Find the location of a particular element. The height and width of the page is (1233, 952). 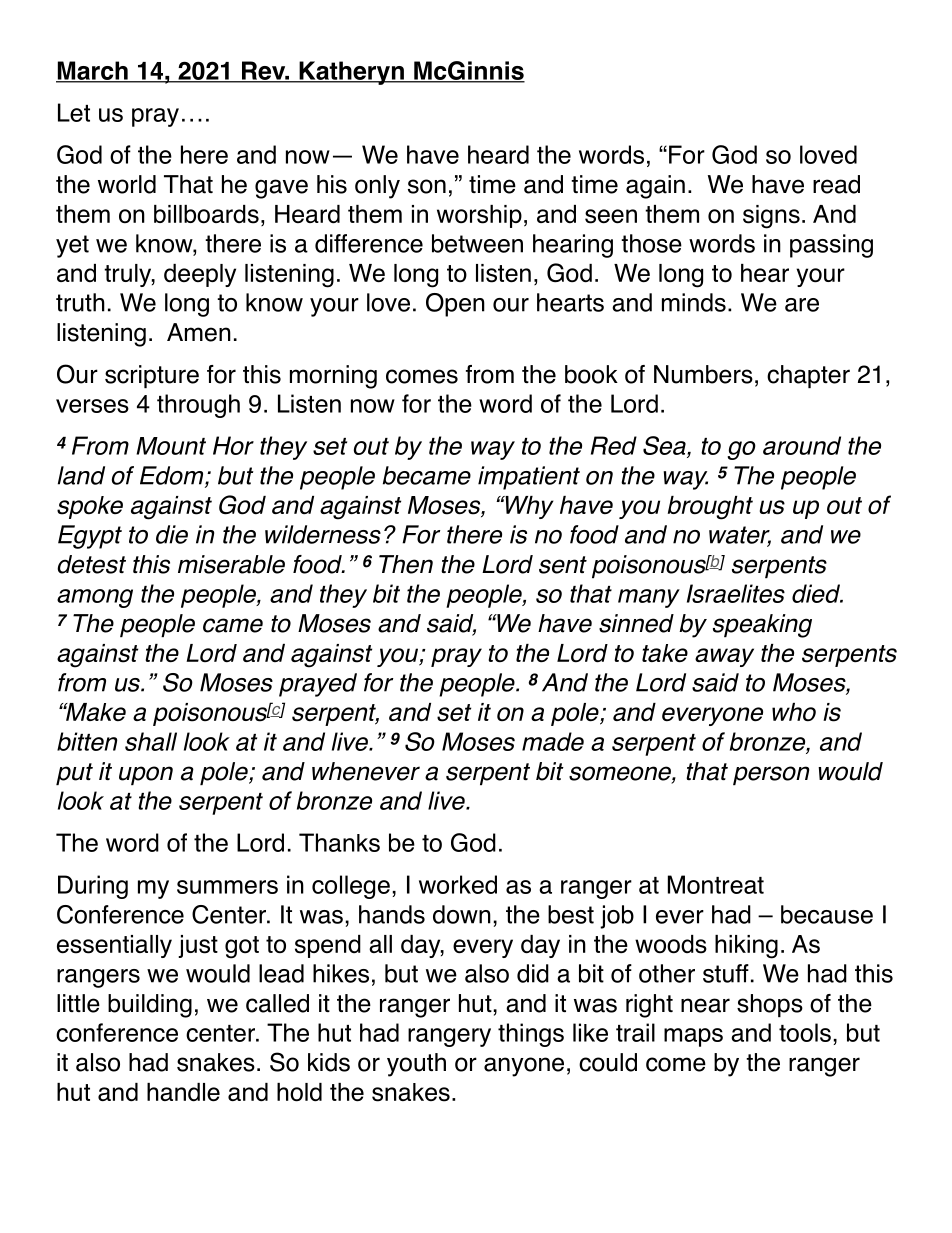

impatient is located at coordinates (529, 478).
